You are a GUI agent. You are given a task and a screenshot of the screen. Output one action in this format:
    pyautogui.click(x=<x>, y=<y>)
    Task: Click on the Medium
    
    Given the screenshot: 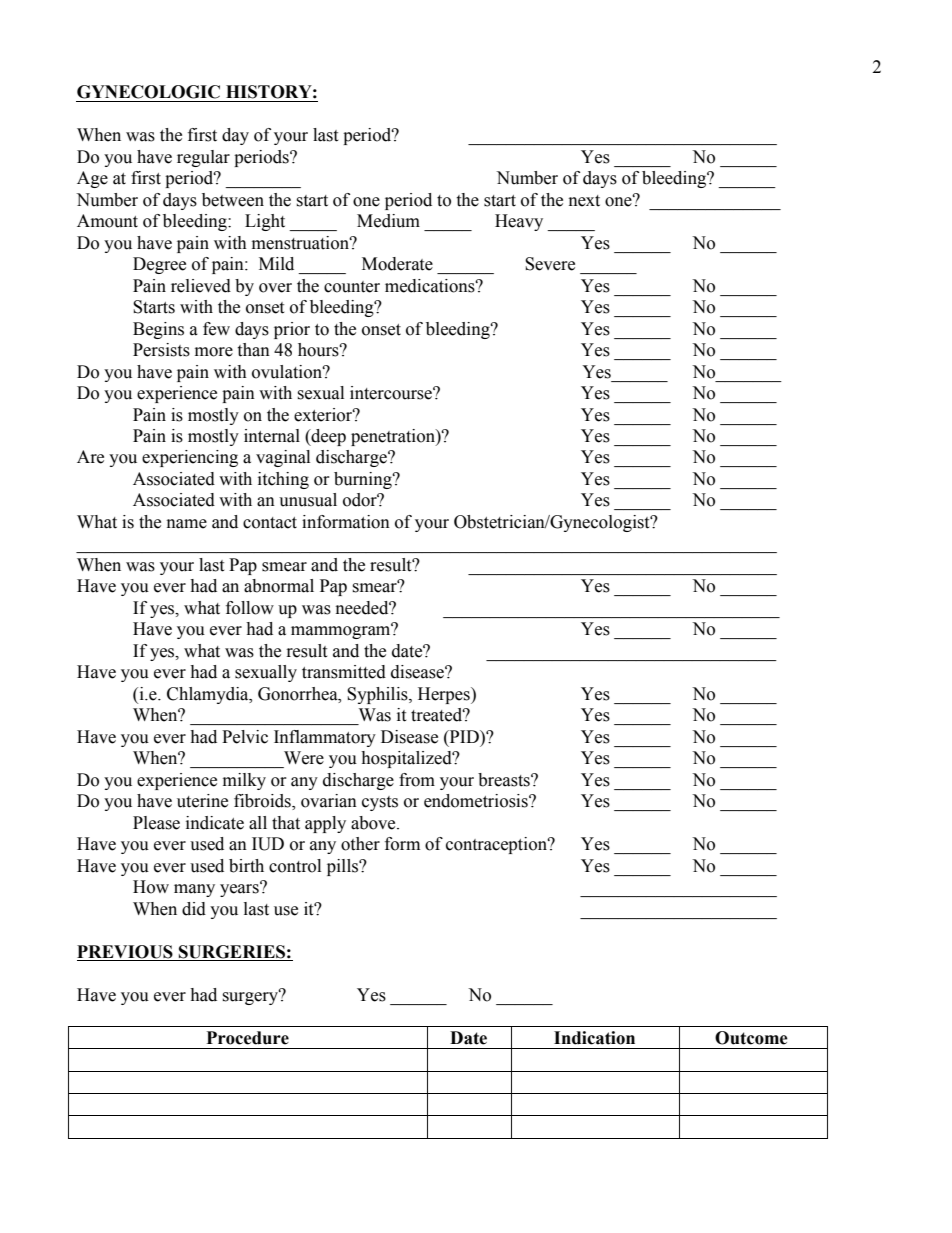 What is the action you would take?
    pyautogui.click(x=388, y=221)
